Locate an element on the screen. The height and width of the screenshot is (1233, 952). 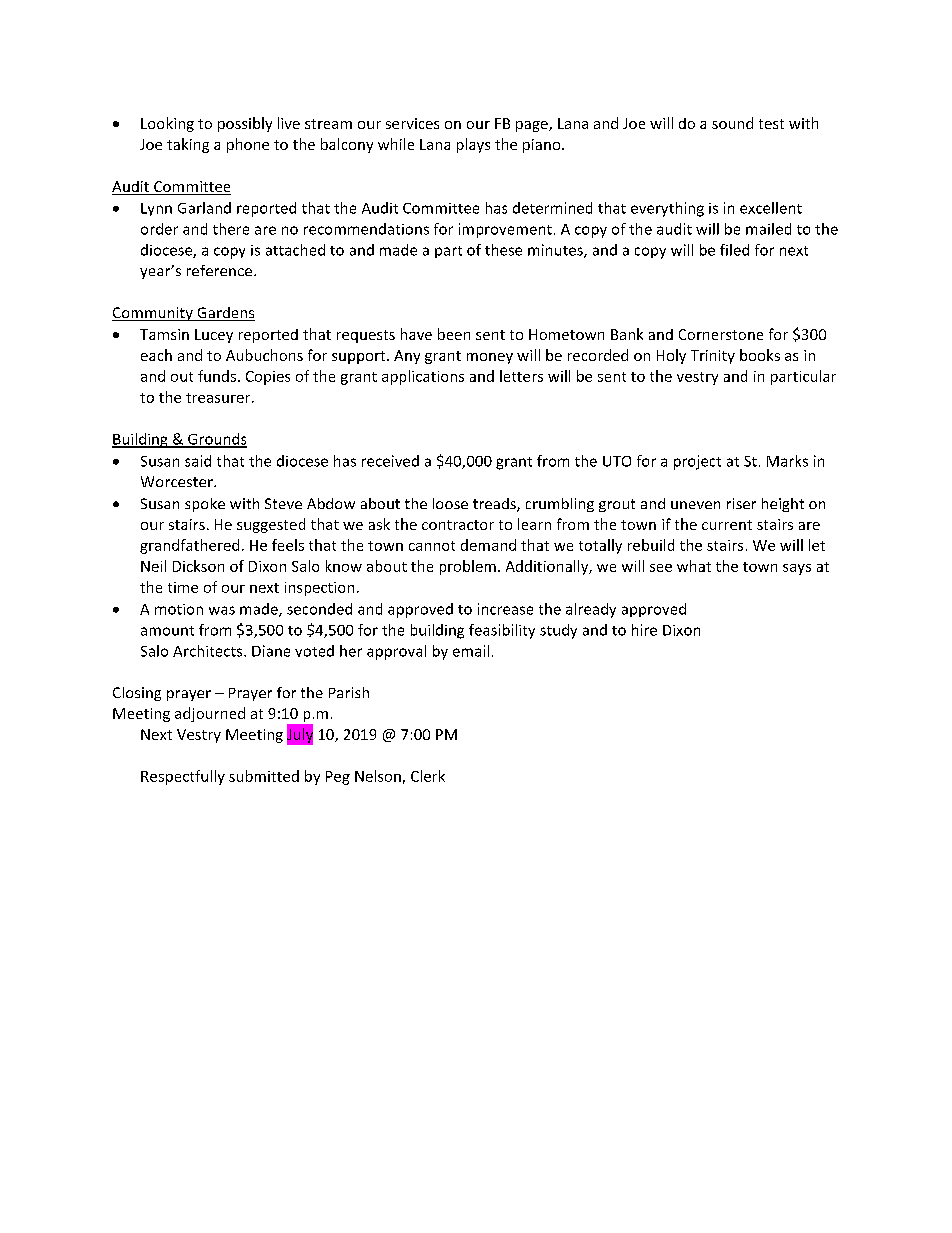
Respectfully is located at coordinates (183, 777).
